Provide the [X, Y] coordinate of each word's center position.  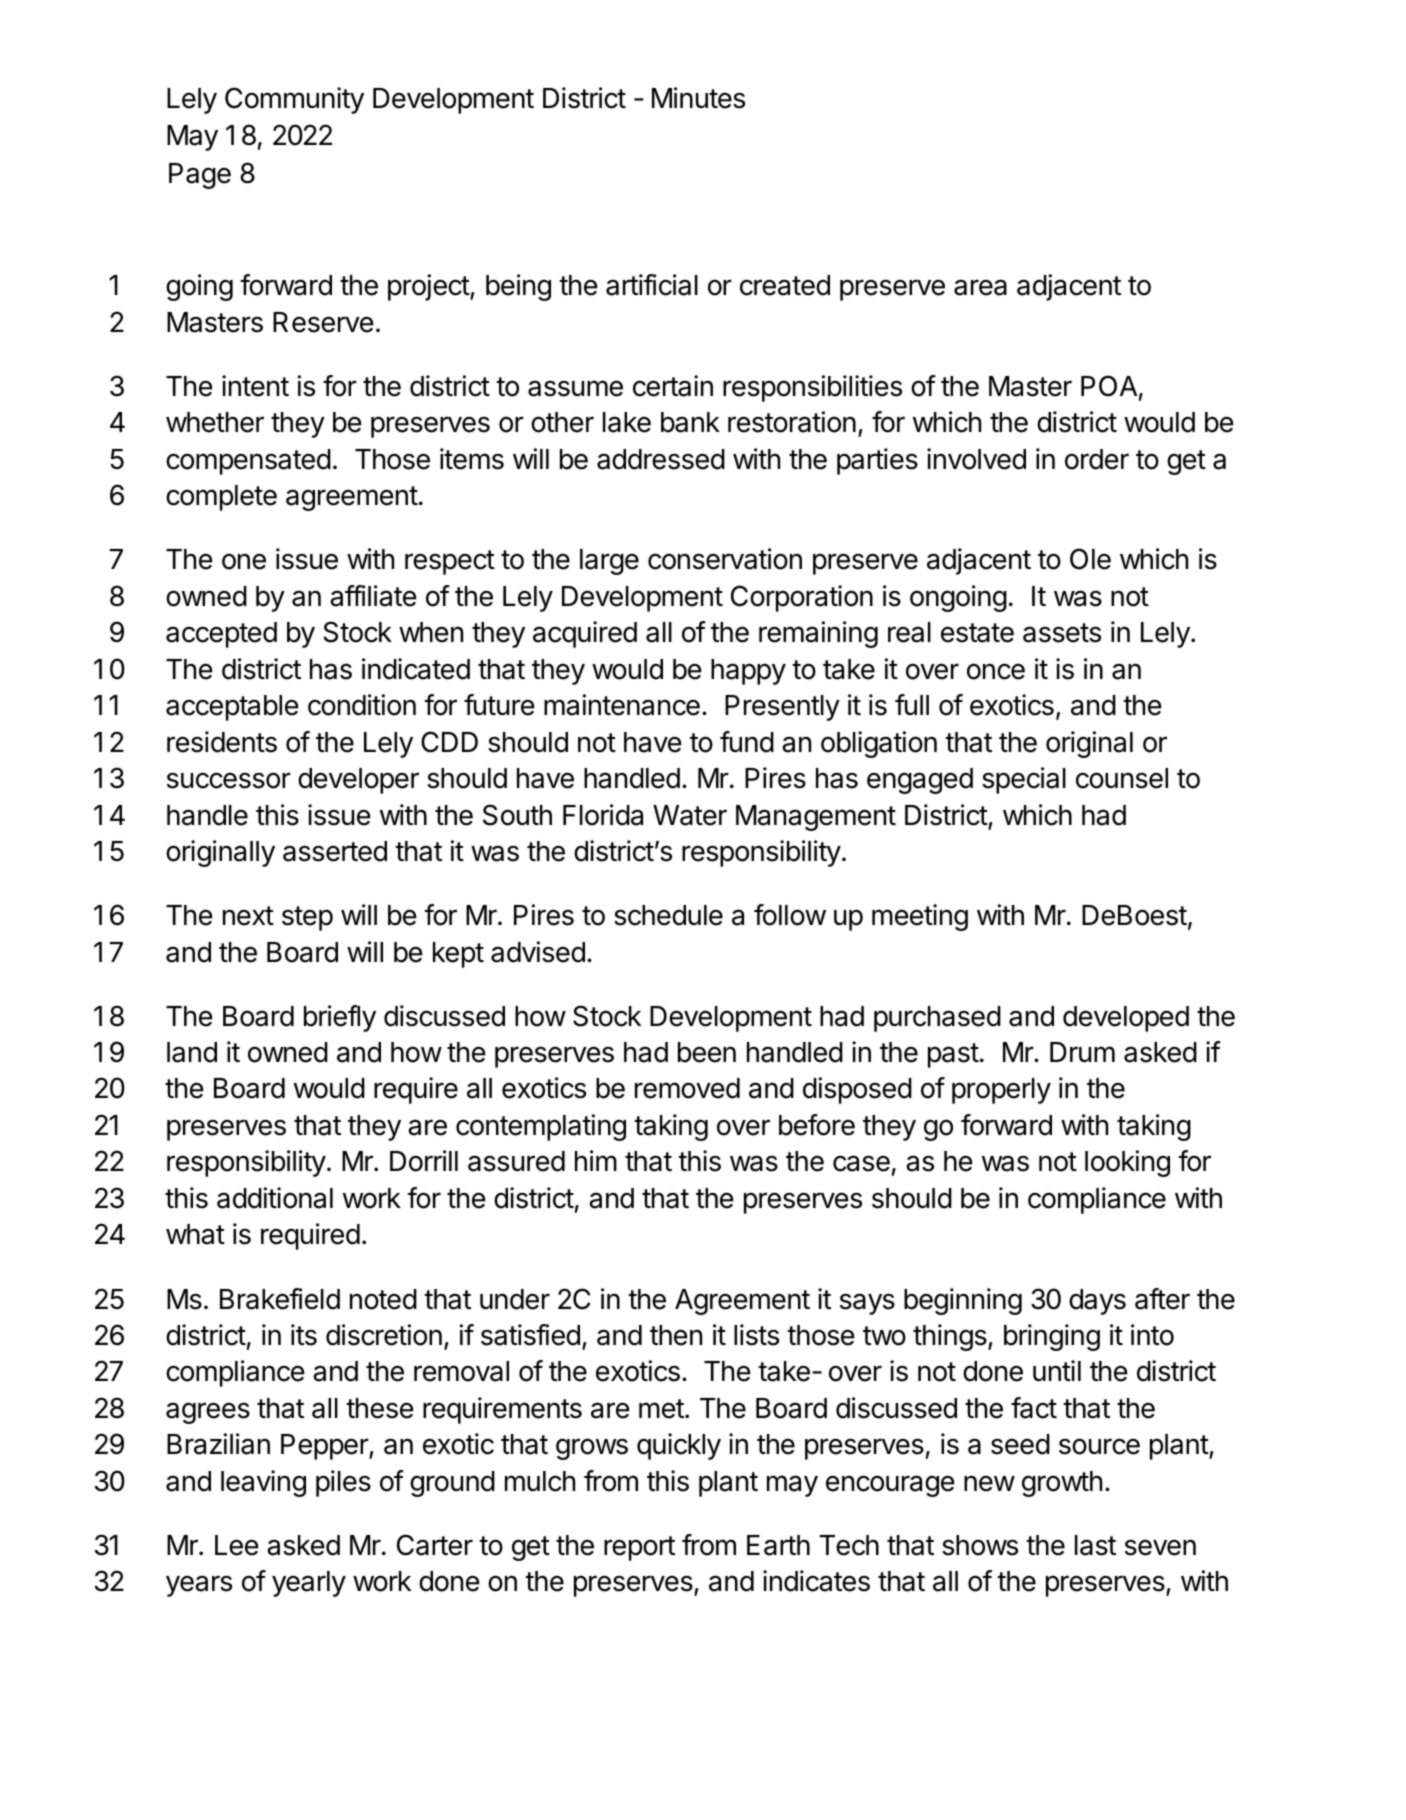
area [980, 287]
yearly [309, 1584]
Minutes [698, 98]
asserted [335, 851]
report [639, 1548]
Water [690, 815]
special [1024, 780]
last [1095, 1545]
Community [294, 100]
